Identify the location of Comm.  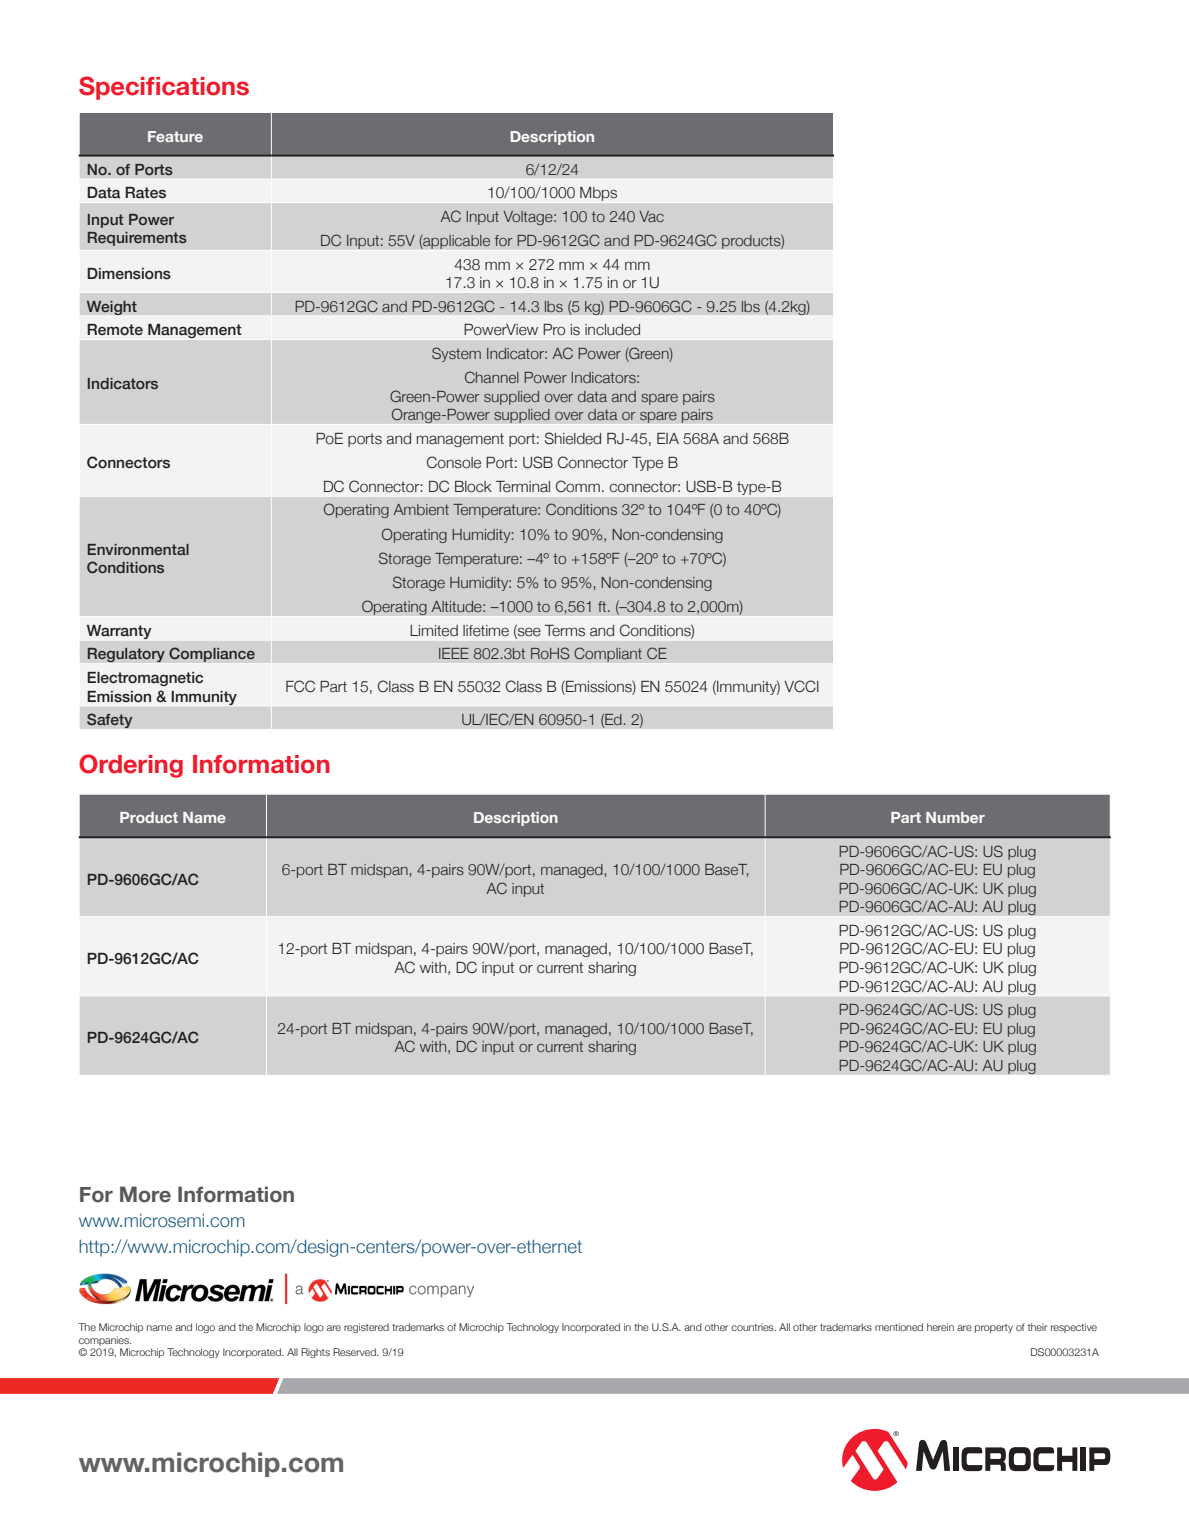
(578, 486).
